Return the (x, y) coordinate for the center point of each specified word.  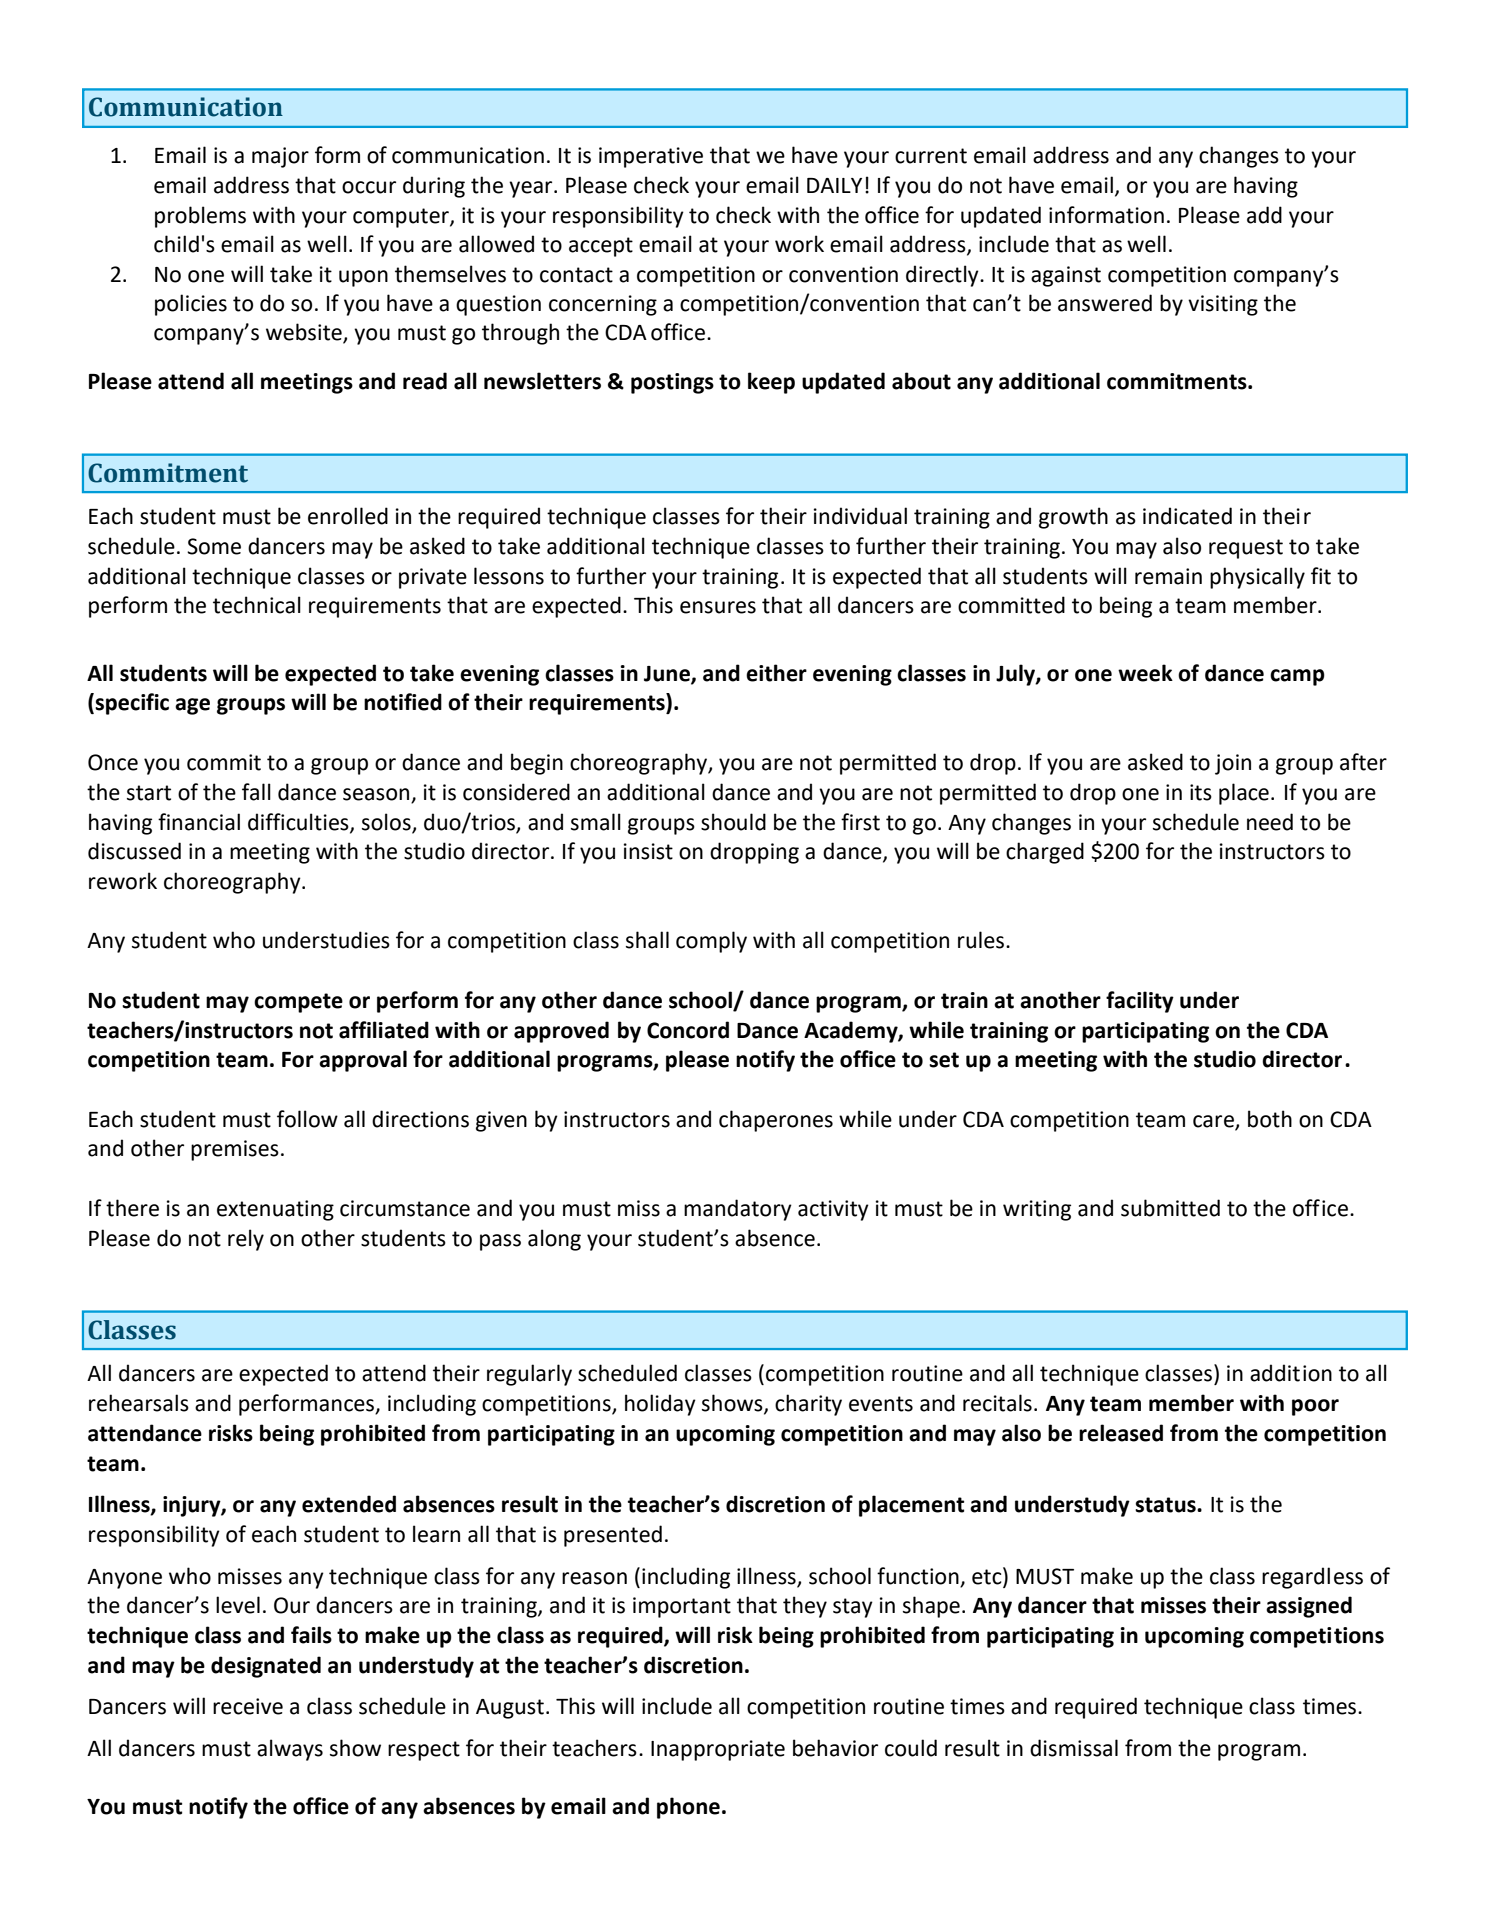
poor (1315, 1407)
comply (711, 942)
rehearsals (139, 1403)
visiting (1223, 305)
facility (1140, 1002)
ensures (718, 607)
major (280, 157)
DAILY (834, 185)
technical (257, 605)
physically (1257, 578)
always (290, 1750)
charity (808, 1405)
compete (298, 1003)
